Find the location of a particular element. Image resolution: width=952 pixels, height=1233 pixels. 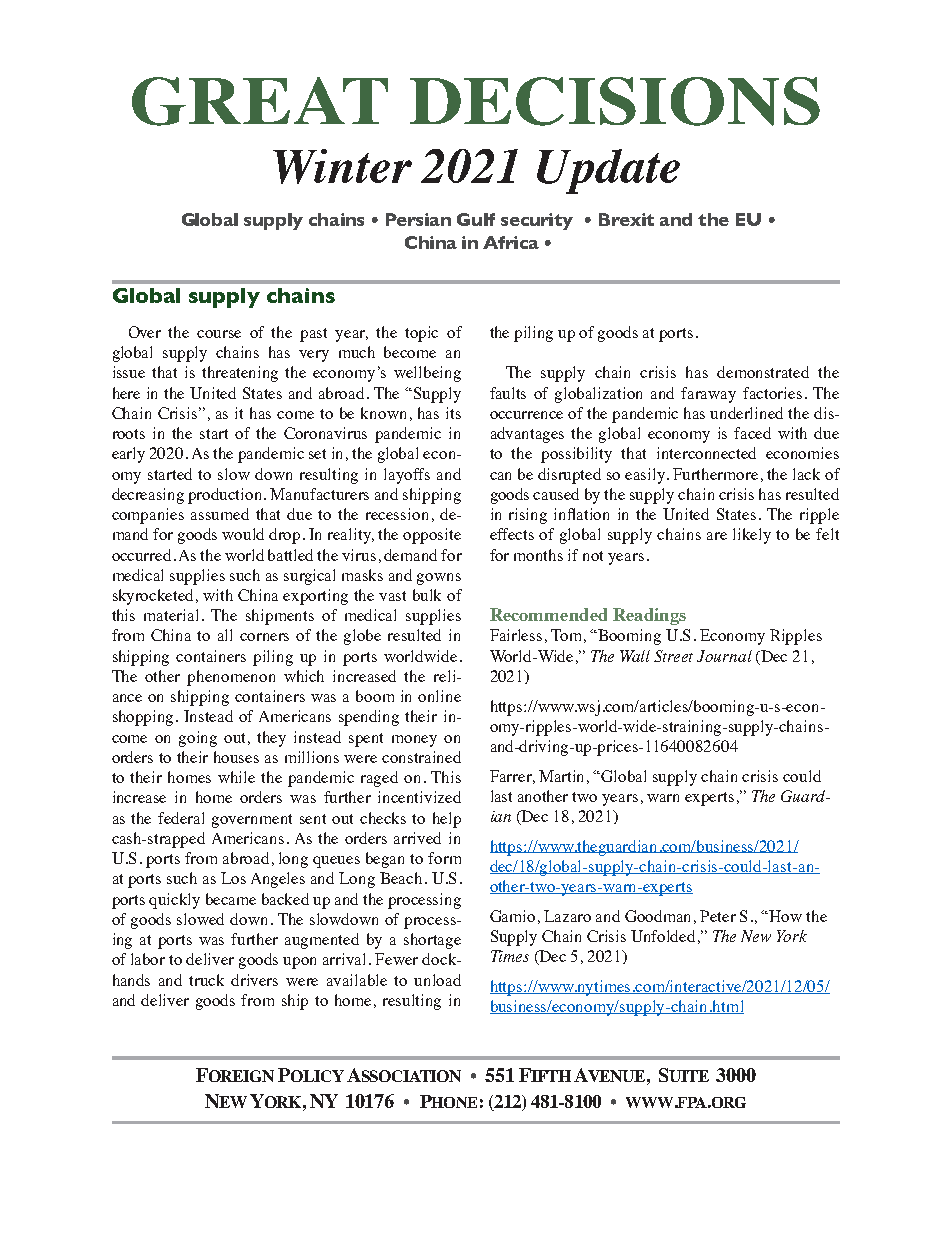

interconnected is located at coordinates (706, 453).
